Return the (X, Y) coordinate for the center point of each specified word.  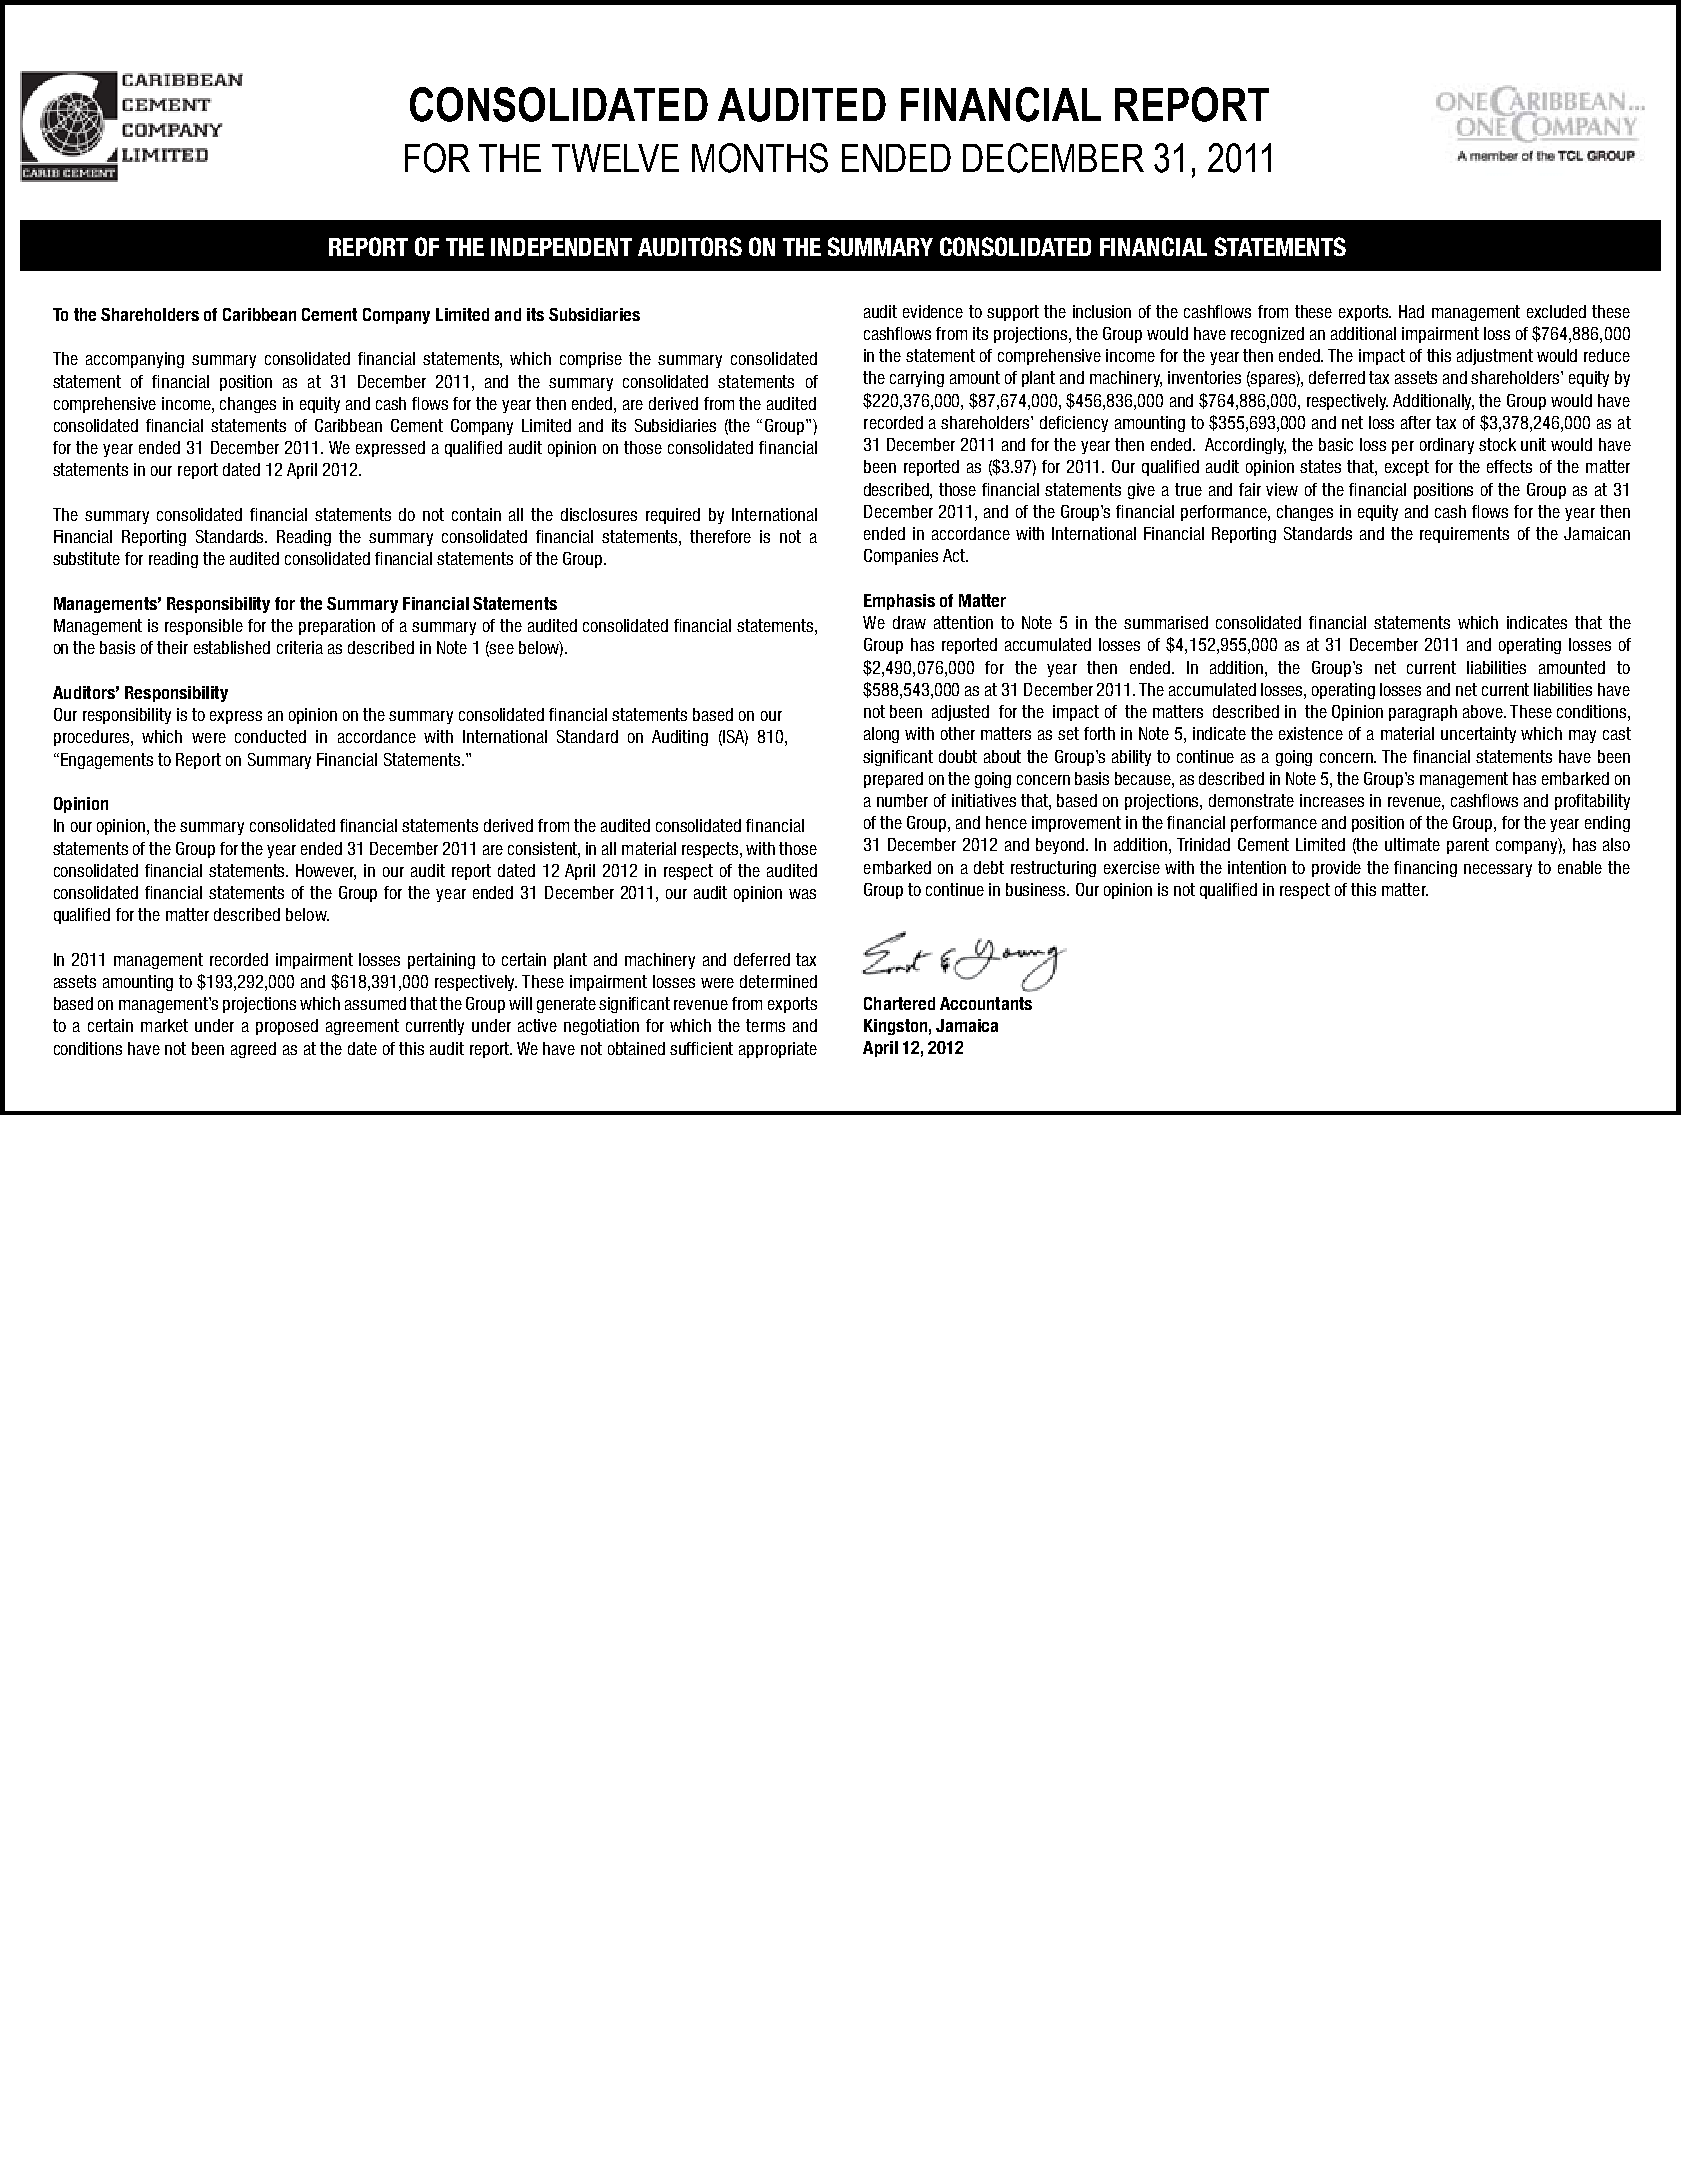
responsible (204, 627)
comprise (591, 360)
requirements (1464, 535)
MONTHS (760, 158)
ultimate (1412, 844)
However (326, 871)
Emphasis (899, 602)
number (902, 800)
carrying (917, 379)
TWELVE (615, 158)
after (1416, 422)
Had (1411, 311)
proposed (287, 1027)
